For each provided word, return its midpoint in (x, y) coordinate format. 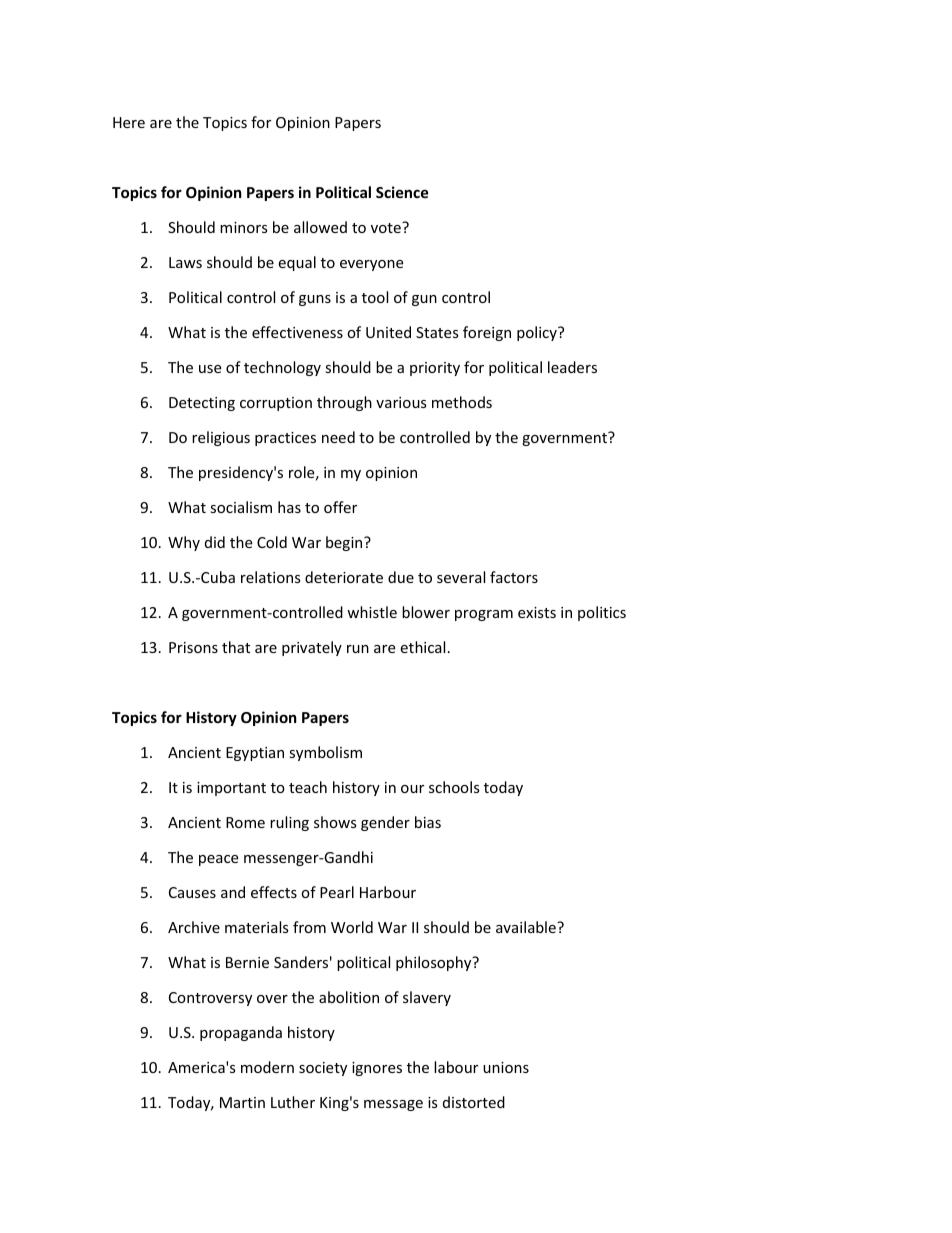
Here (129, 122)
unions (506, 1067)
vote (387, 227)
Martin (242, 1102)
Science (402, 192)
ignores (377, 1069)
